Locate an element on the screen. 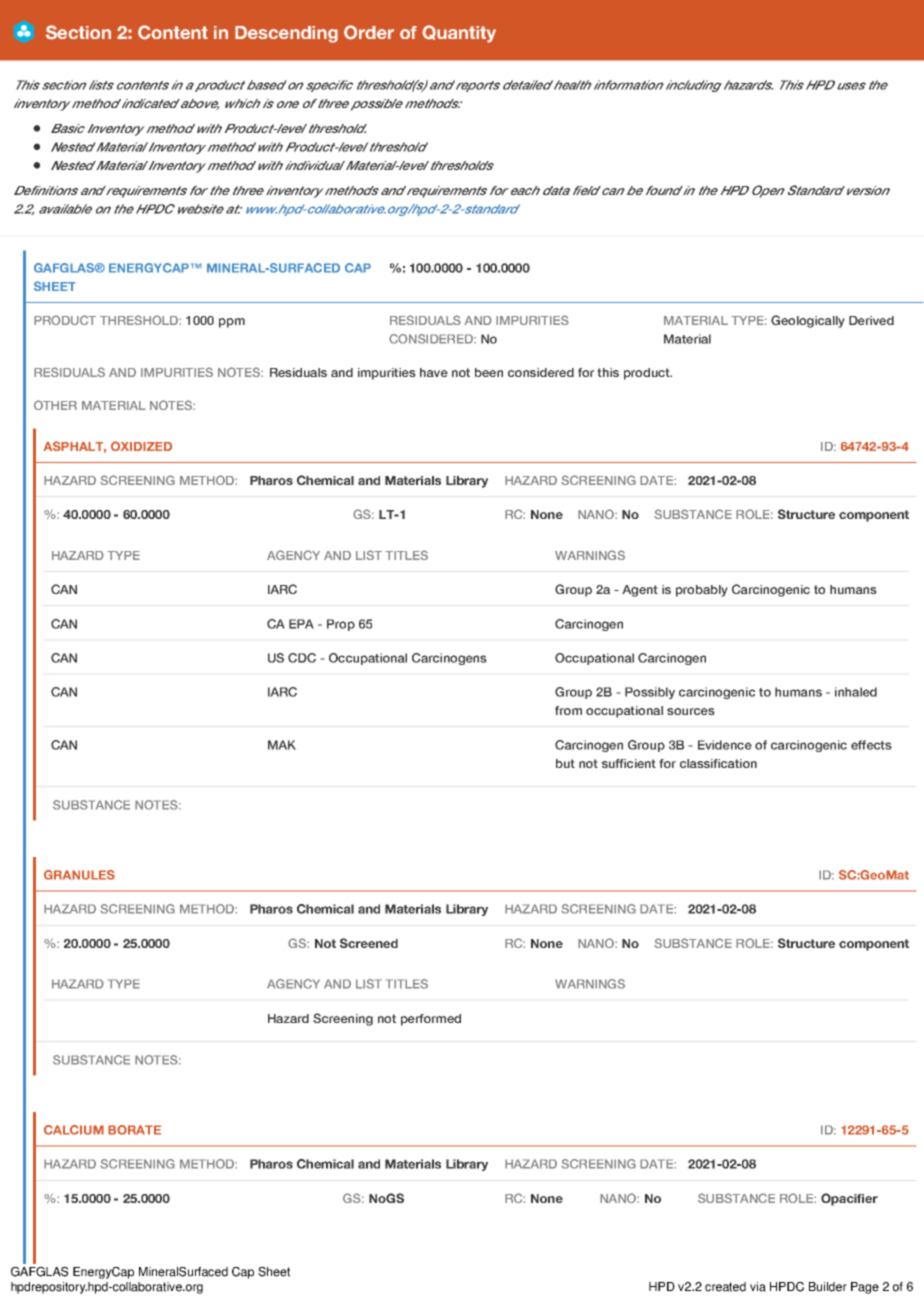 The width and height of the screenshot is (924, 1308). inhaled is located at coordinates (856, 692).
